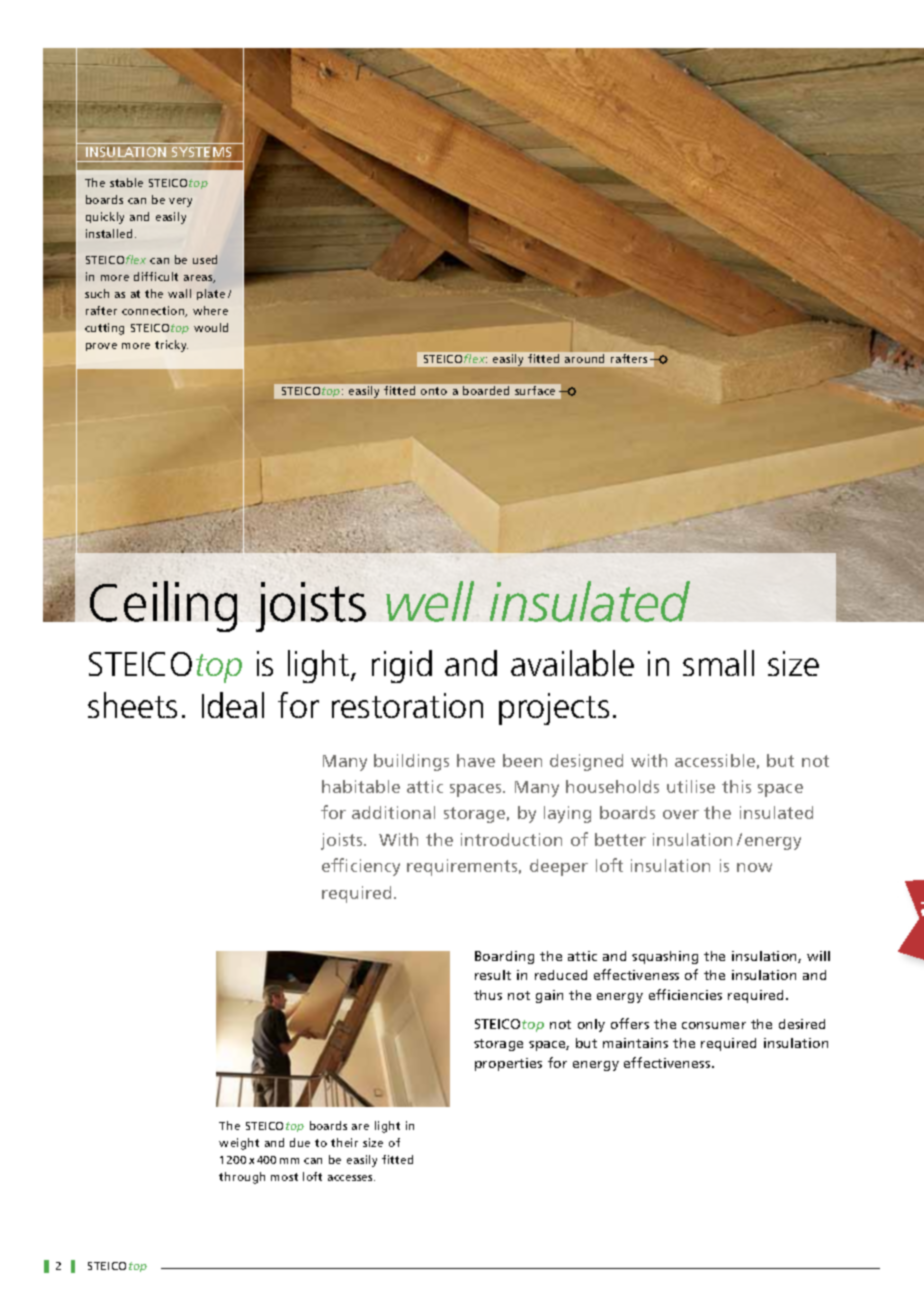  I want to click on their, so click(344, 1142).
